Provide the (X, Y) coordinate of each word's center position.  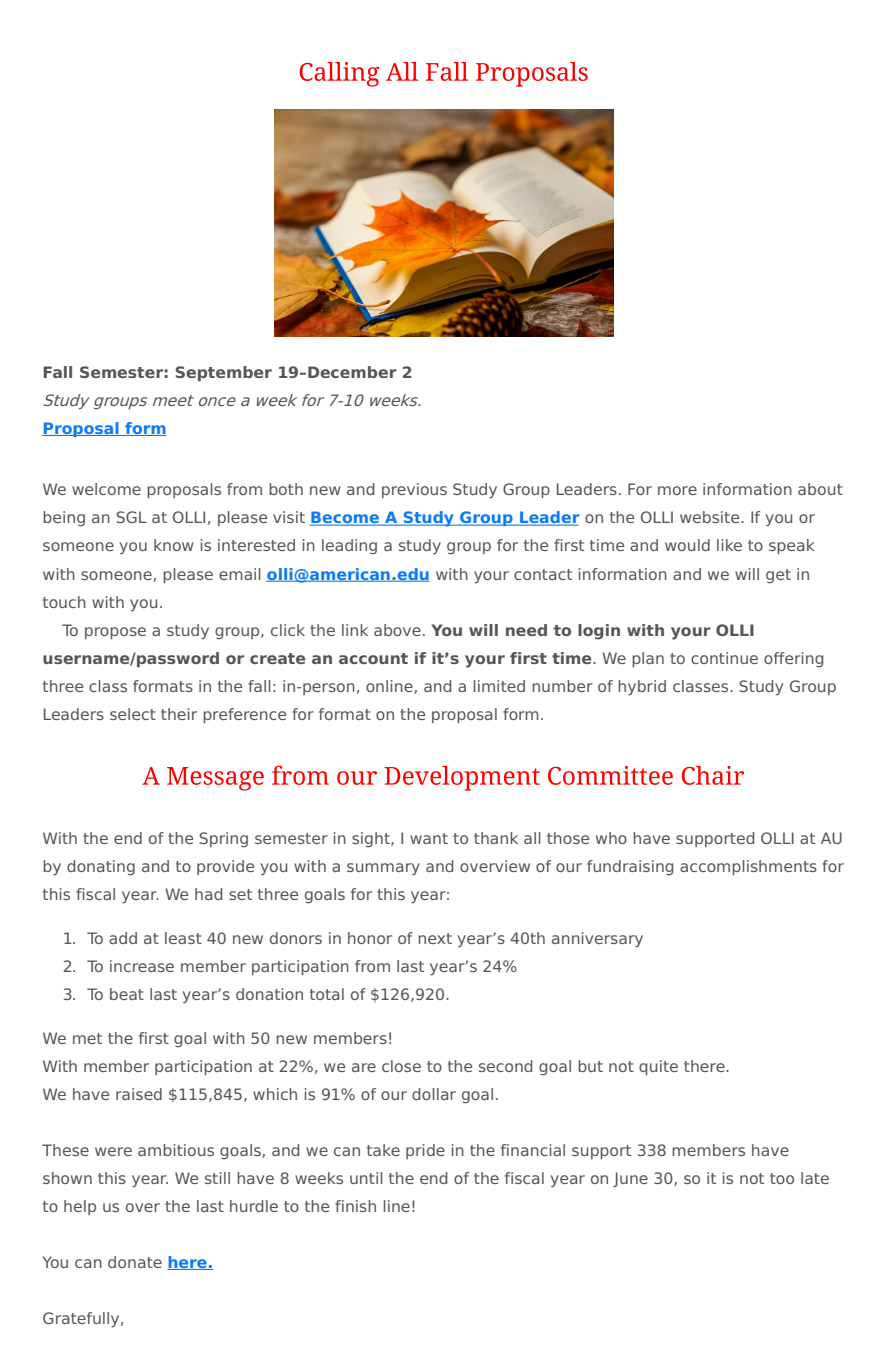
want (429, 838)
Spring (223, 839)
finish (355, 1206)
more (677, 490)
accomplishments (748, 867)
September (224, 374)
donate (135, 1262)
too (782, 1178)
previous (414, 490)
